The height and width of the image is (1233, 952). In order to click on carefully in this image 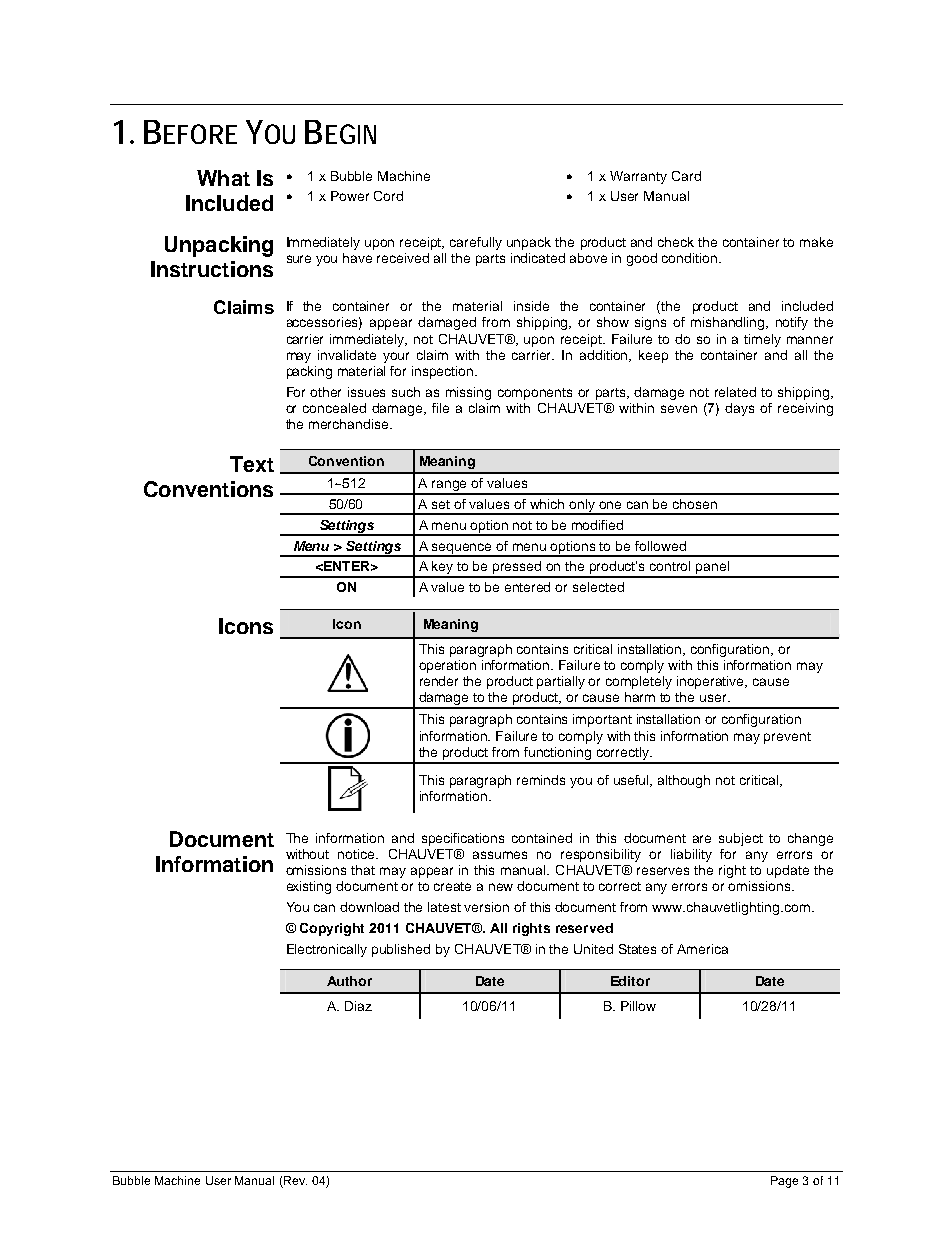, I will do `click(476, 243)`.
